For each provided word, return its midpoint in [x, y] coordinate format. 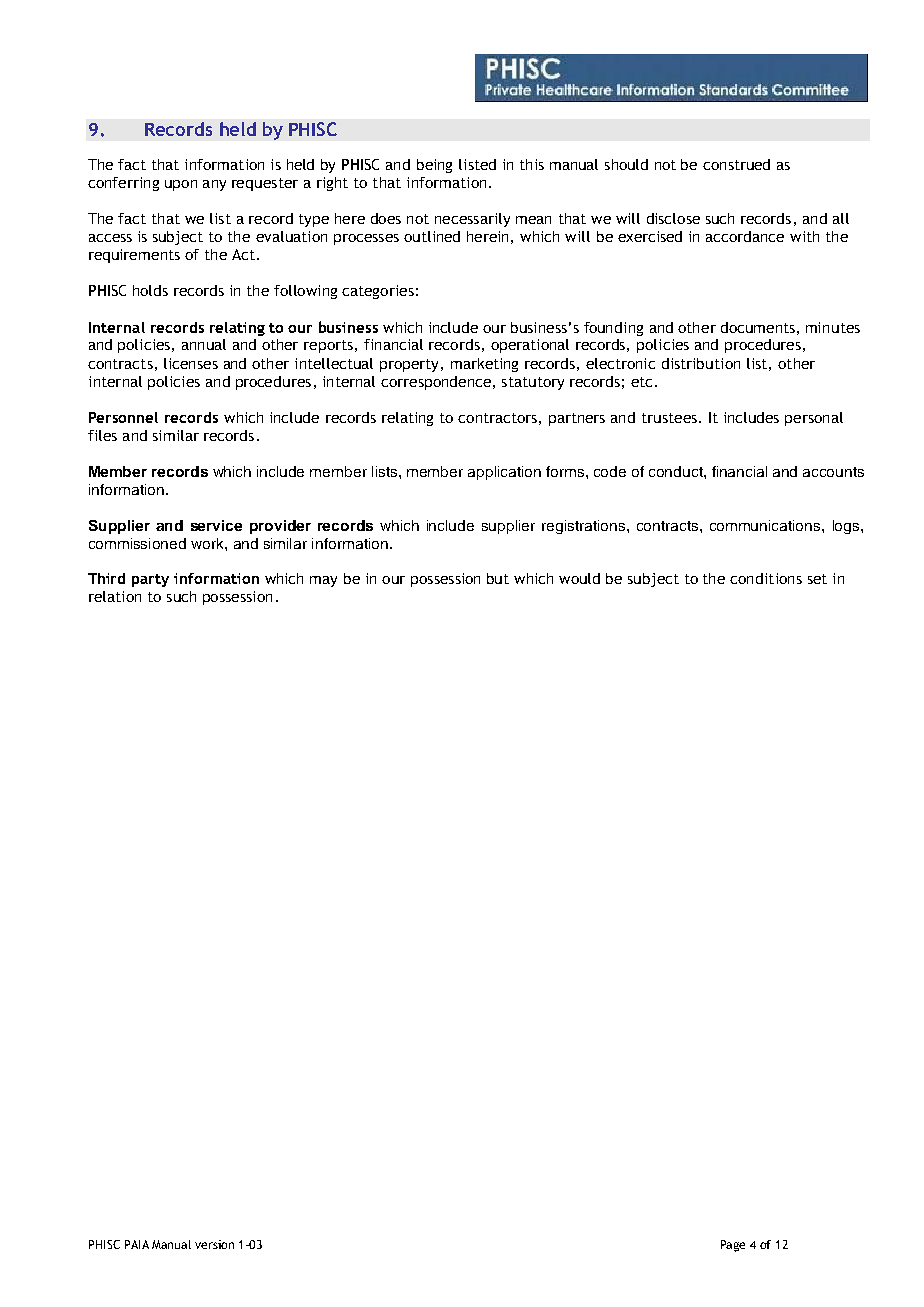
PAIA [137, 1244]
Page [733, 1246]
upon [181, 185]
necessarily [472, 220]
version [214, 1244]
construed [736, 164]
